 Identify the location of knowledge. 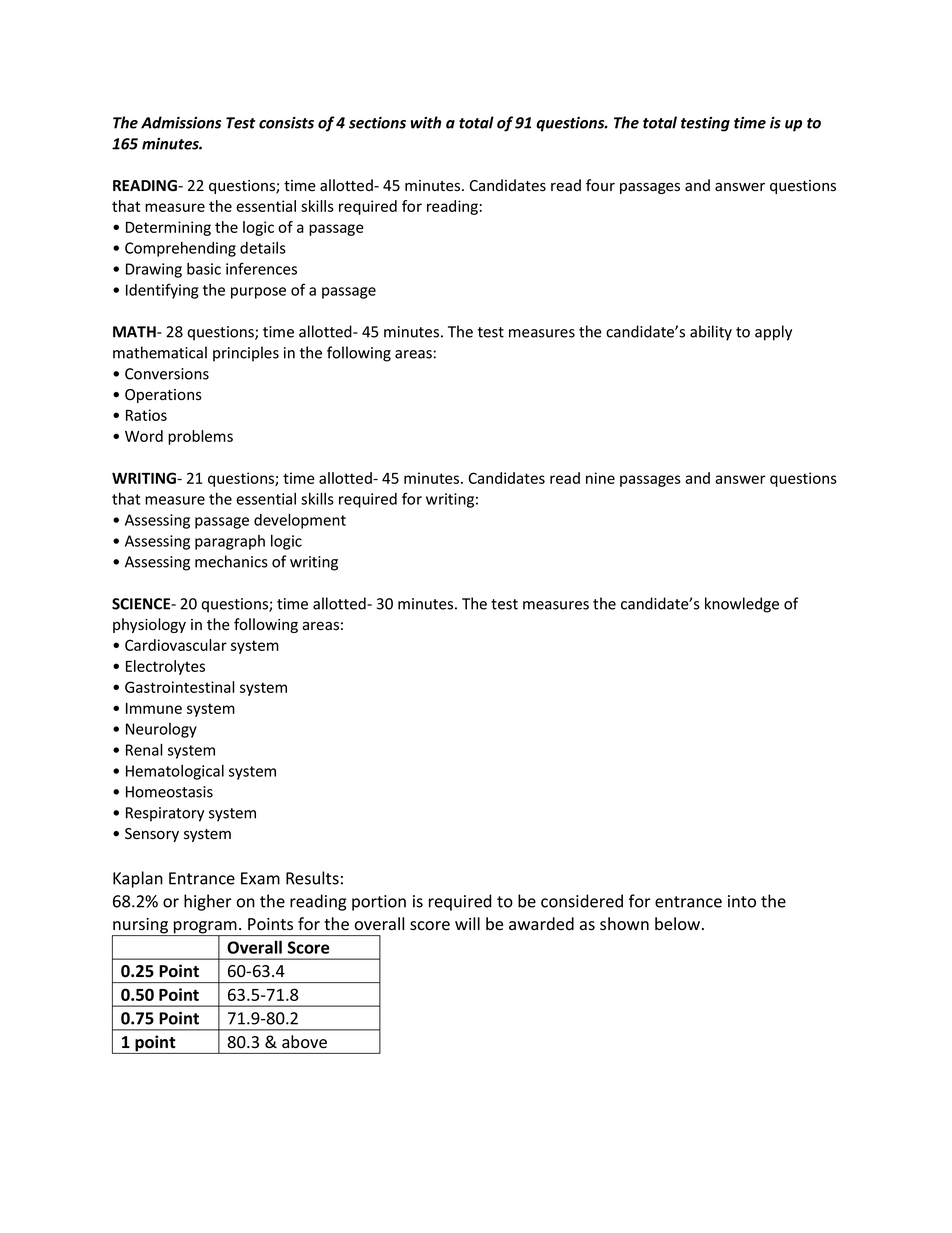
(742, 605).
